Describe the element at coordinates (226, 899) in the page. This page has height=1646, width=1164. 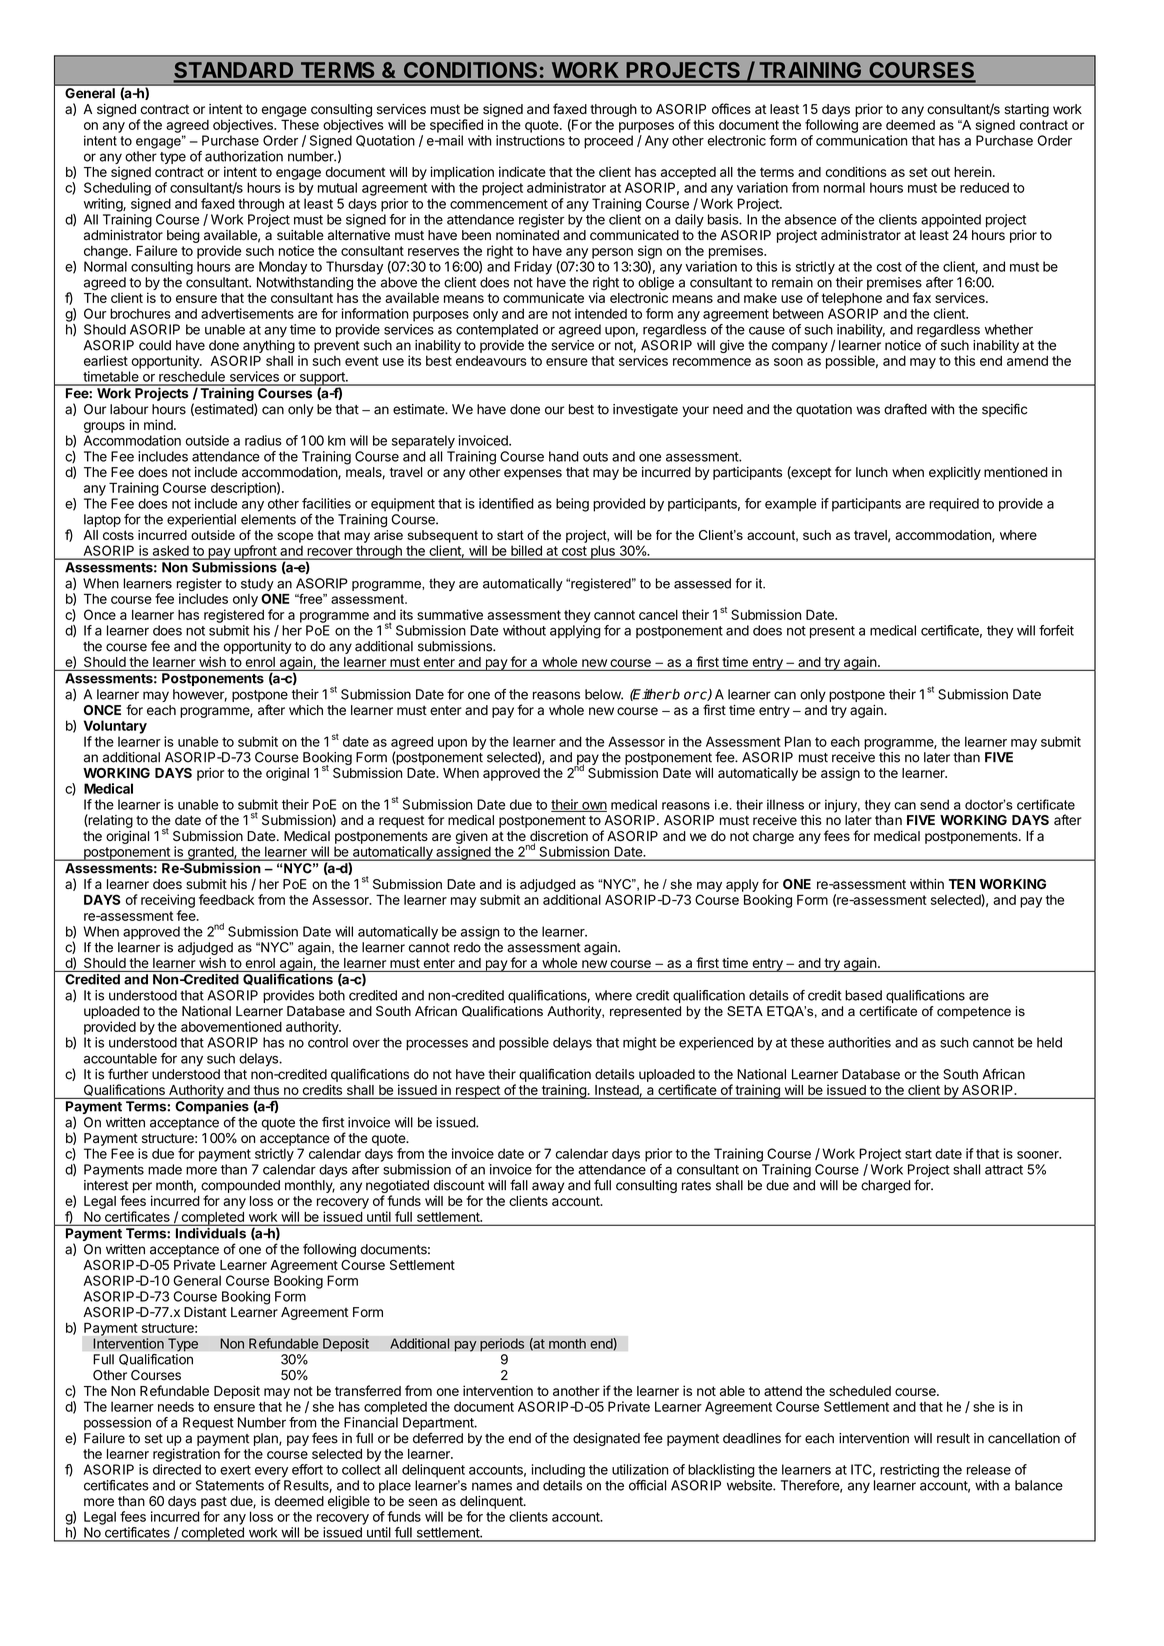
I see `feedback` at that location.
